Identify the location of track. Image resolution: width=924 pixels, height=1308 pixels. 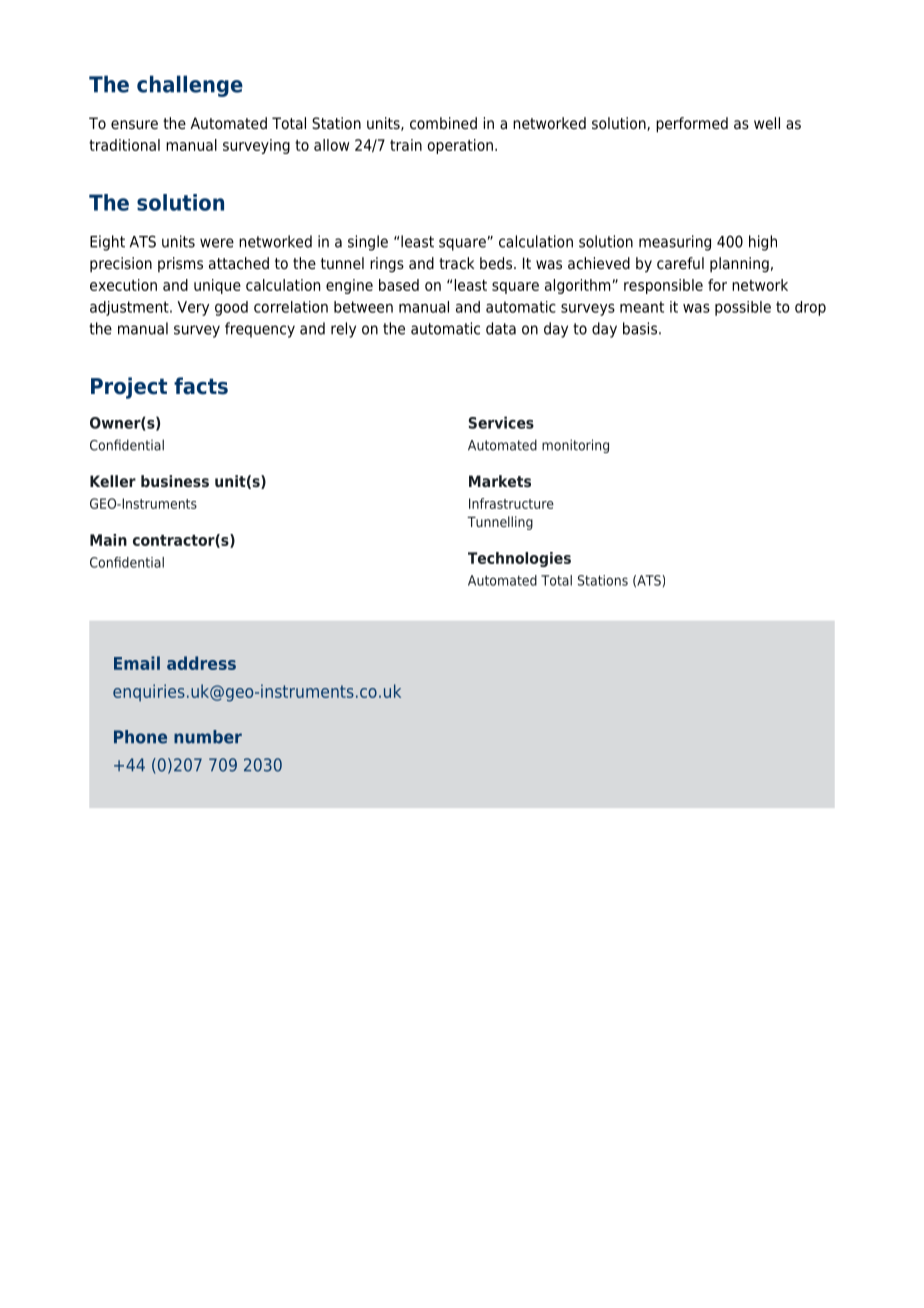
(456, 263).
